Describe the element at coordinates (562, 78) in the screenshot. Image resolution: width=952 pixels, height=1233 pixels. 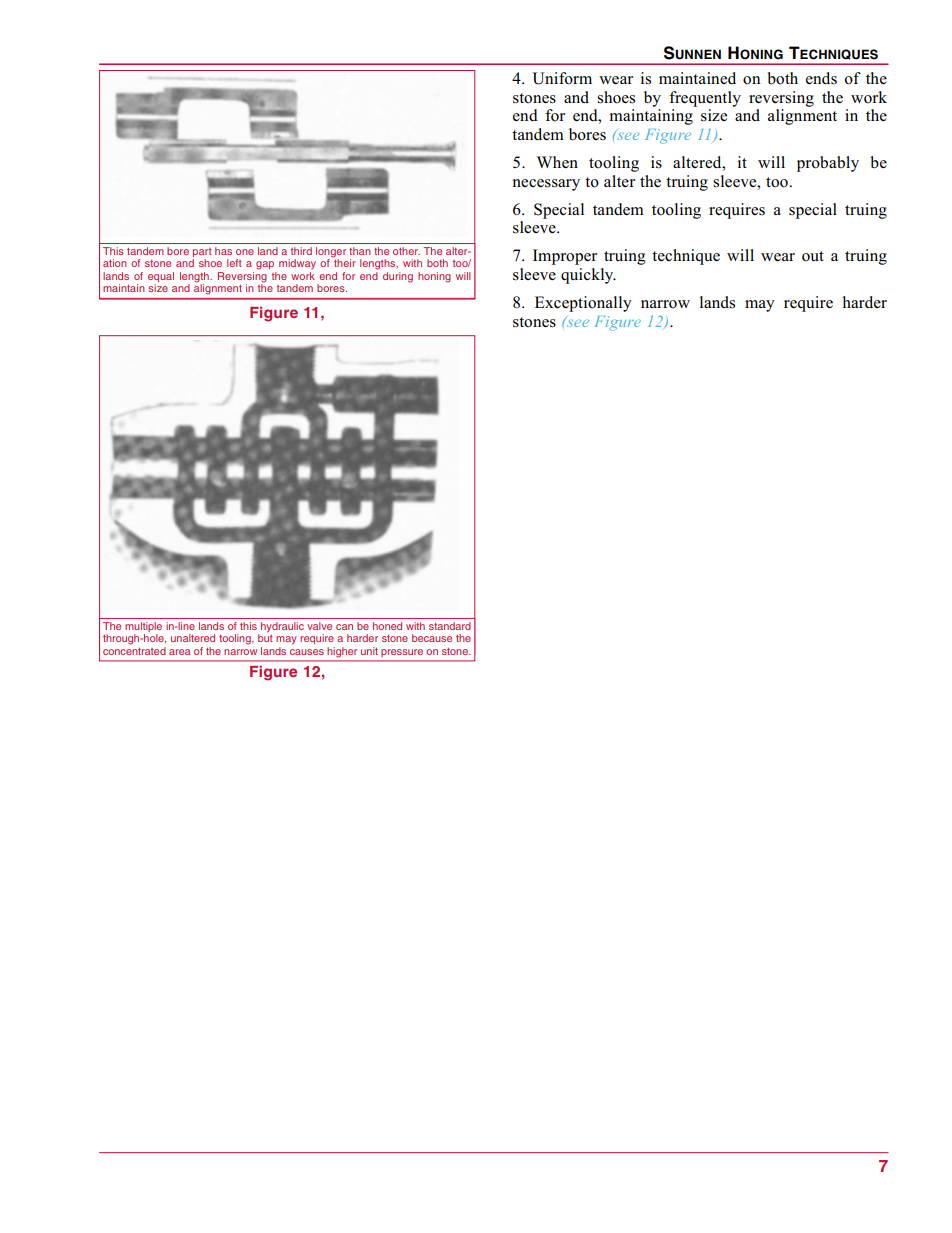
I see `Uniform` at that location.
